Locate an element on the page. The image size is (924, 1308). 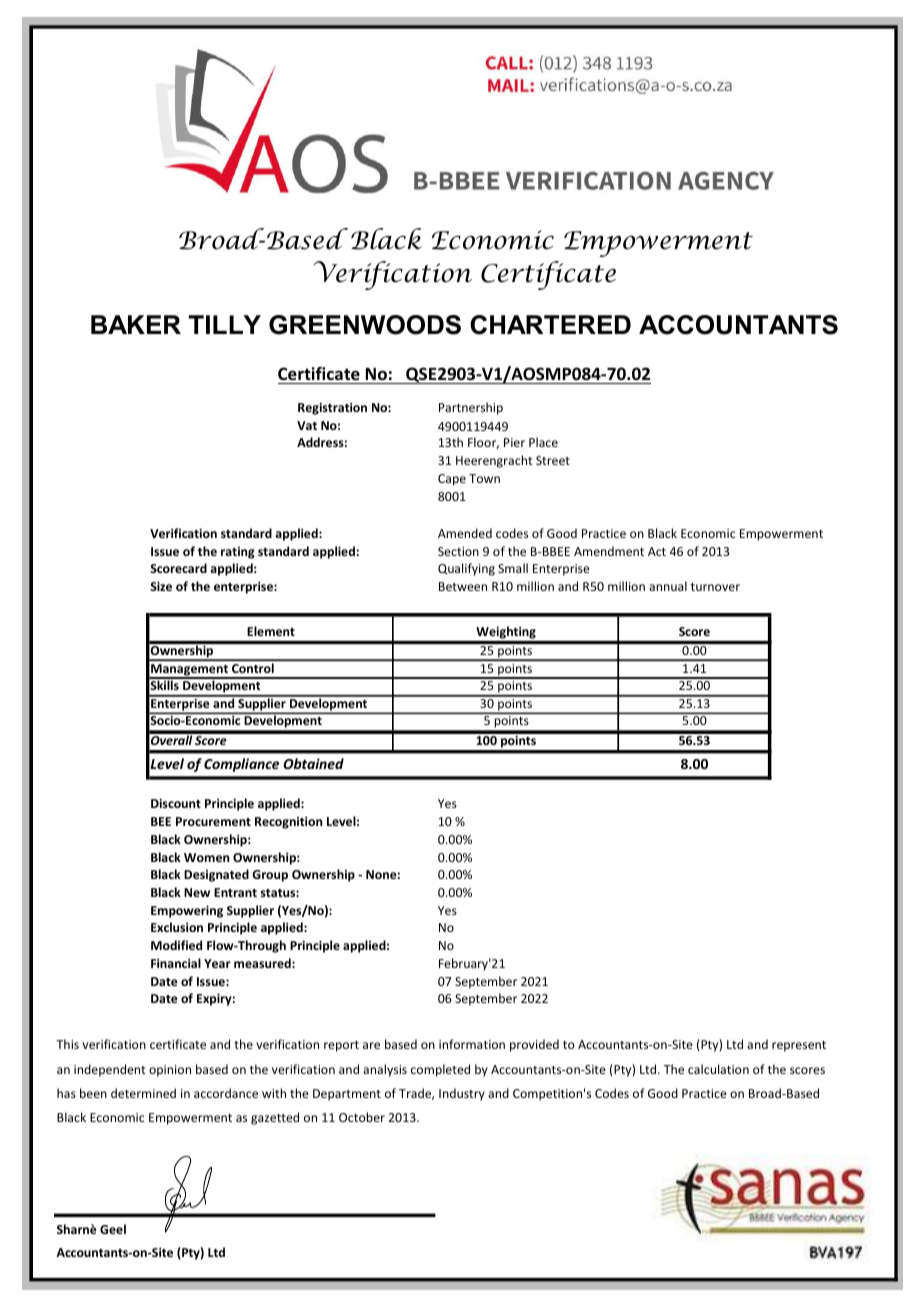
Section is located at coordinates (458, 551).
